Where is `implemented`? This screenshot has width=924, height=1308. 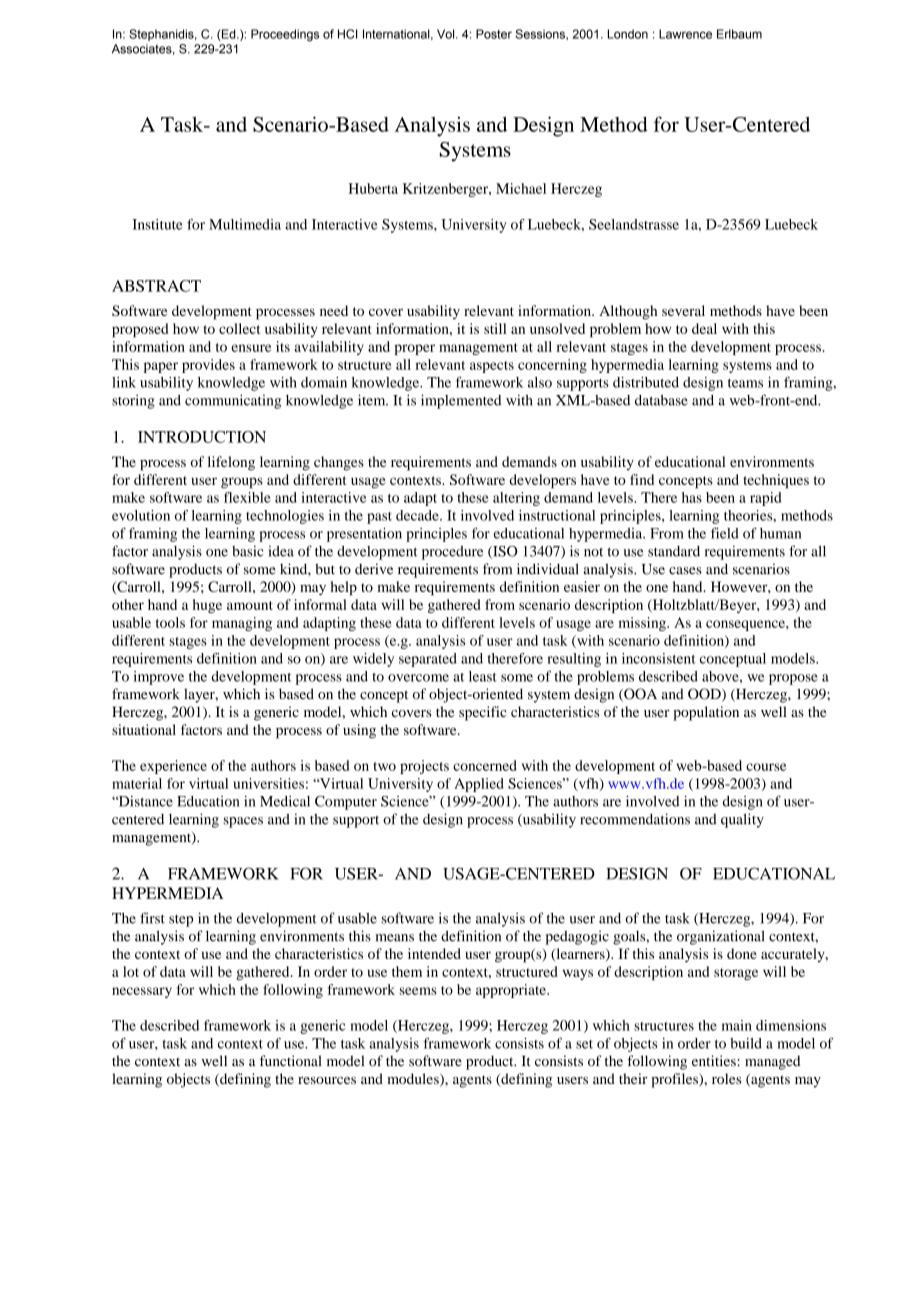
implemented is located at coordinates (461, 401).
